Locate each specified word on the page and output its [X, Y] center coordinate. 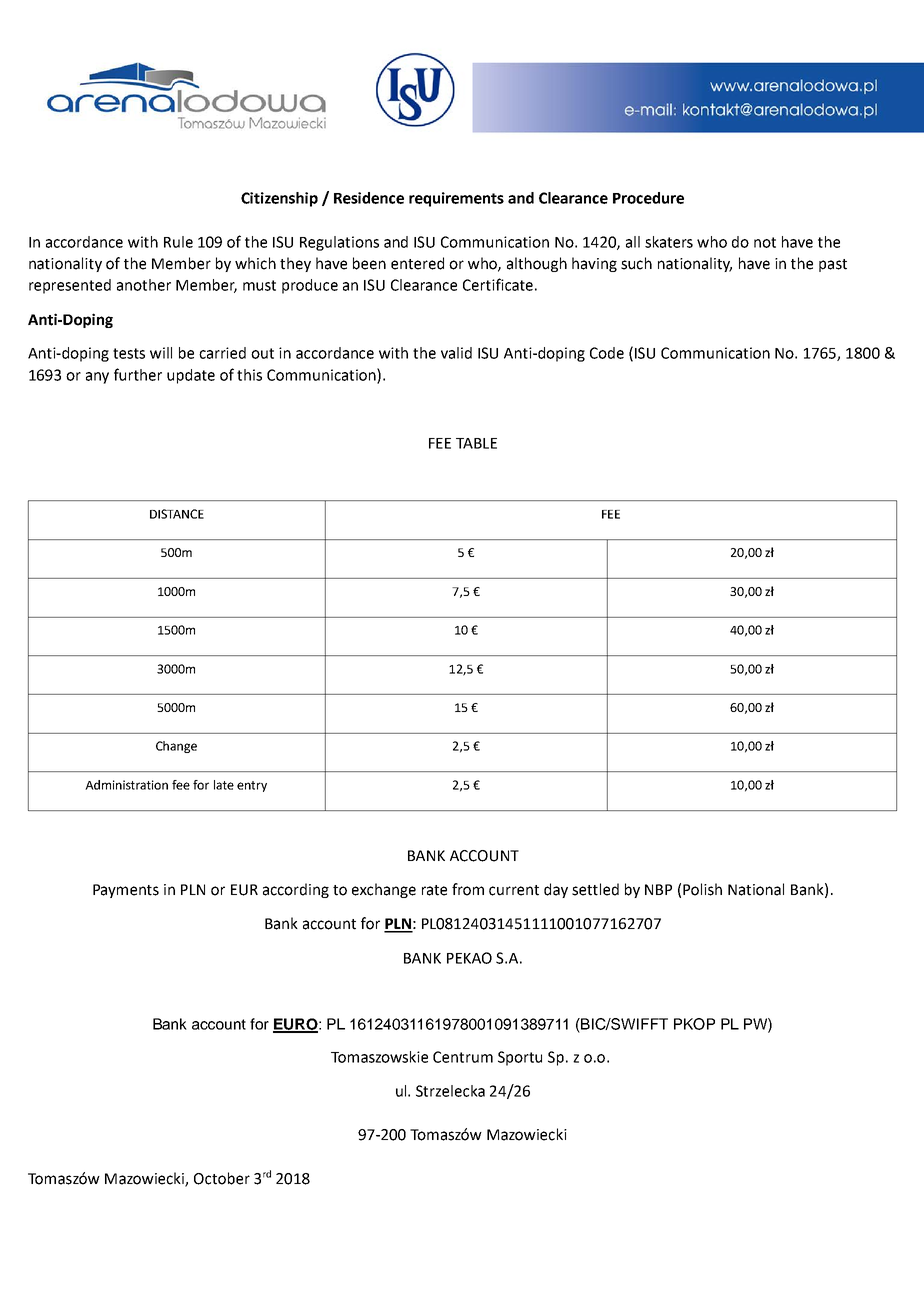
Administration [126, 785]
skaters [669, 242]
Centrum [463, 1057]
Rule [178, 242]
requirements [456, 199]
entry [252, 786]
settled [595, 889]
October [222, 1178]
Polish [702, 889]
